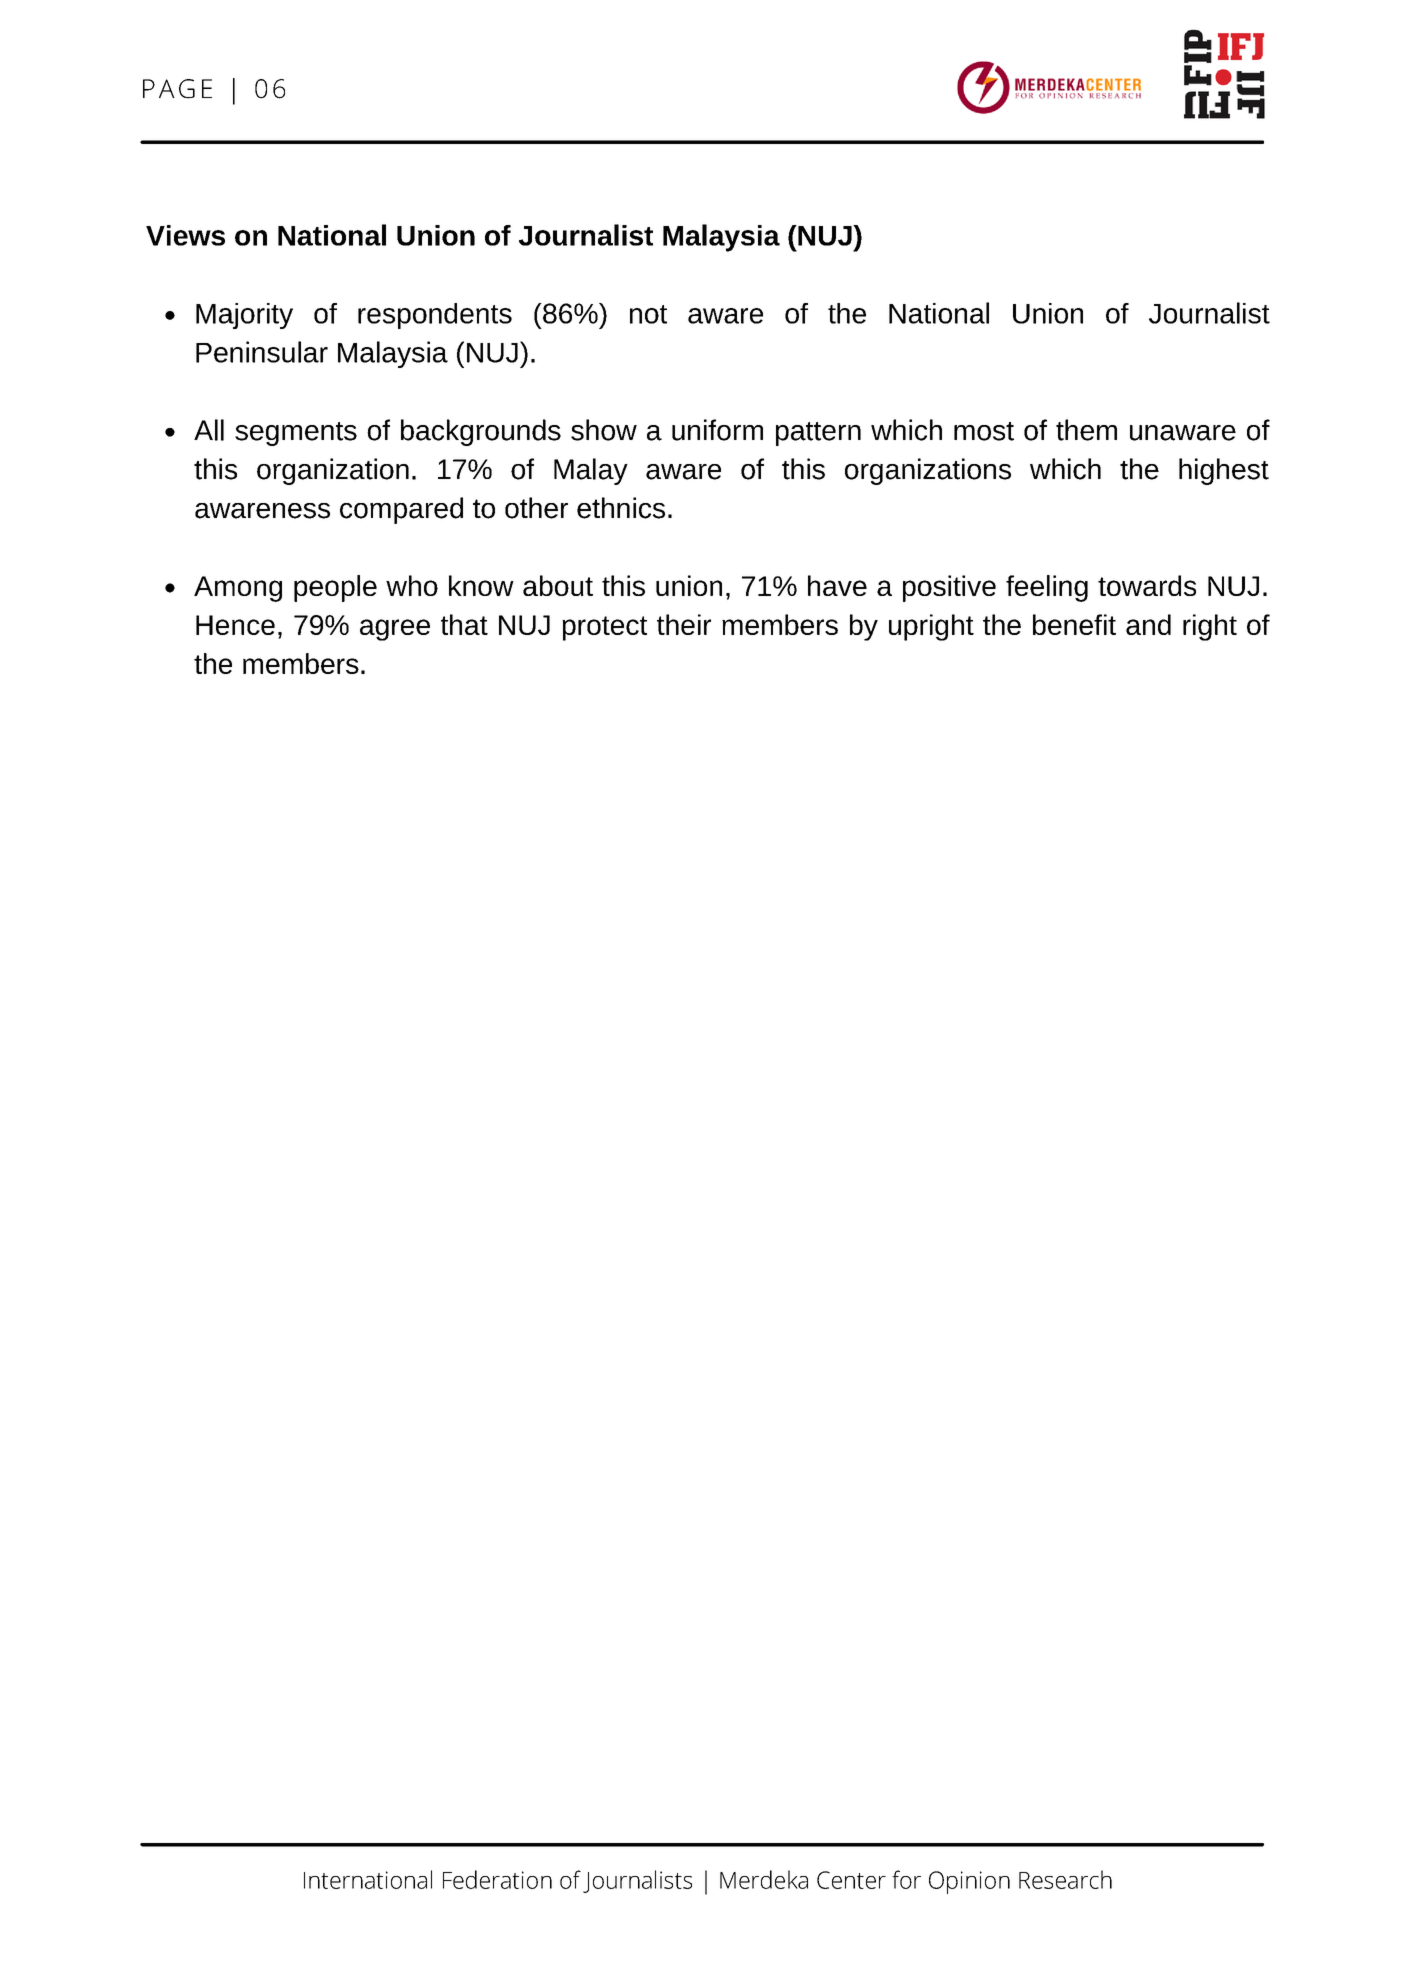  I want to click on their, so click(684, 624).
